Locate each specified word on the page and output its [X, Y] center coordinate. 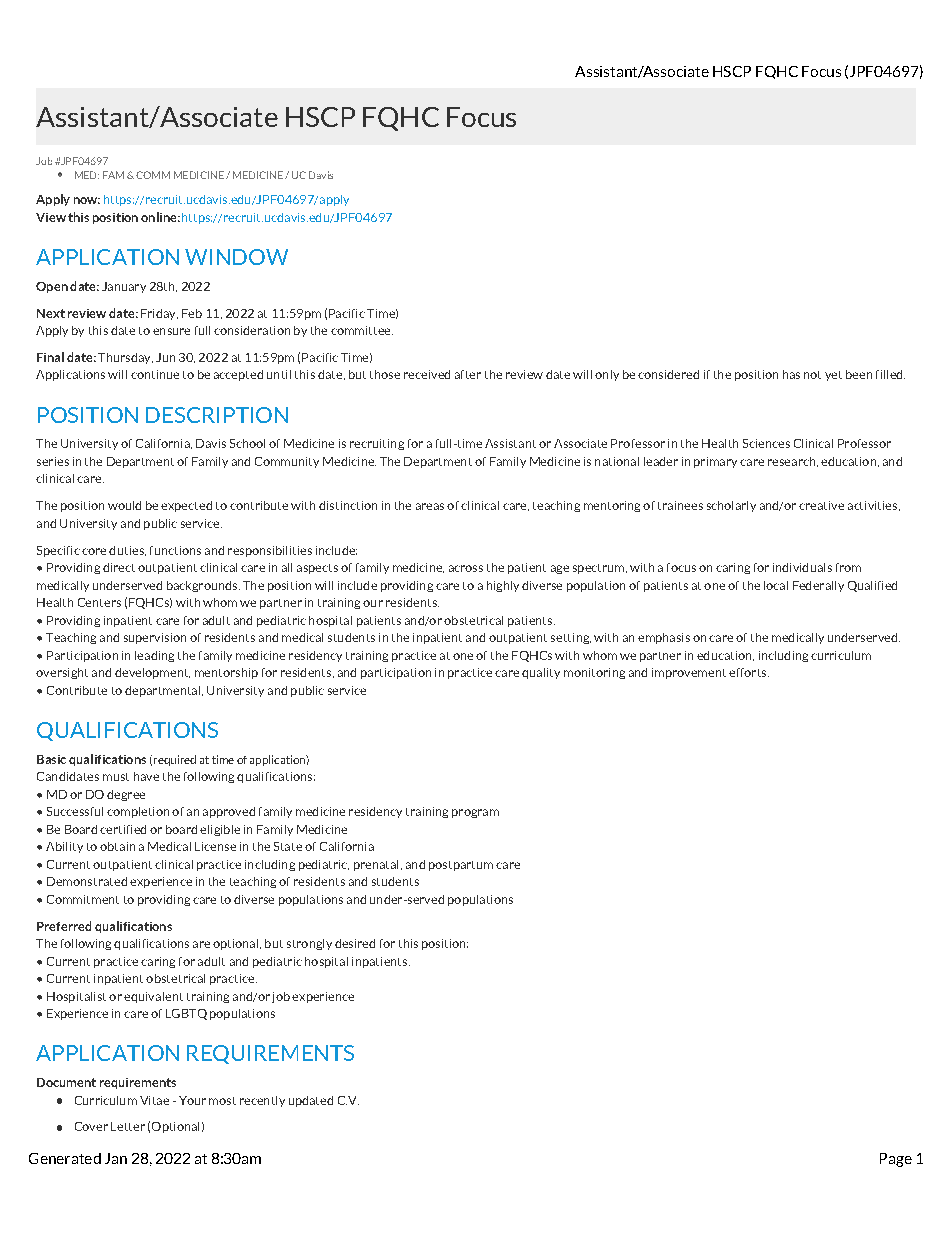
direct [119, 567]
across [466, 568]
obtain [117, 846]
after [468, 374]
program [475, 813]
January [124, 287]
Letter [128, 1126]
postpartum [461, 866]
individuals [802, 567]
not [812, 375]
